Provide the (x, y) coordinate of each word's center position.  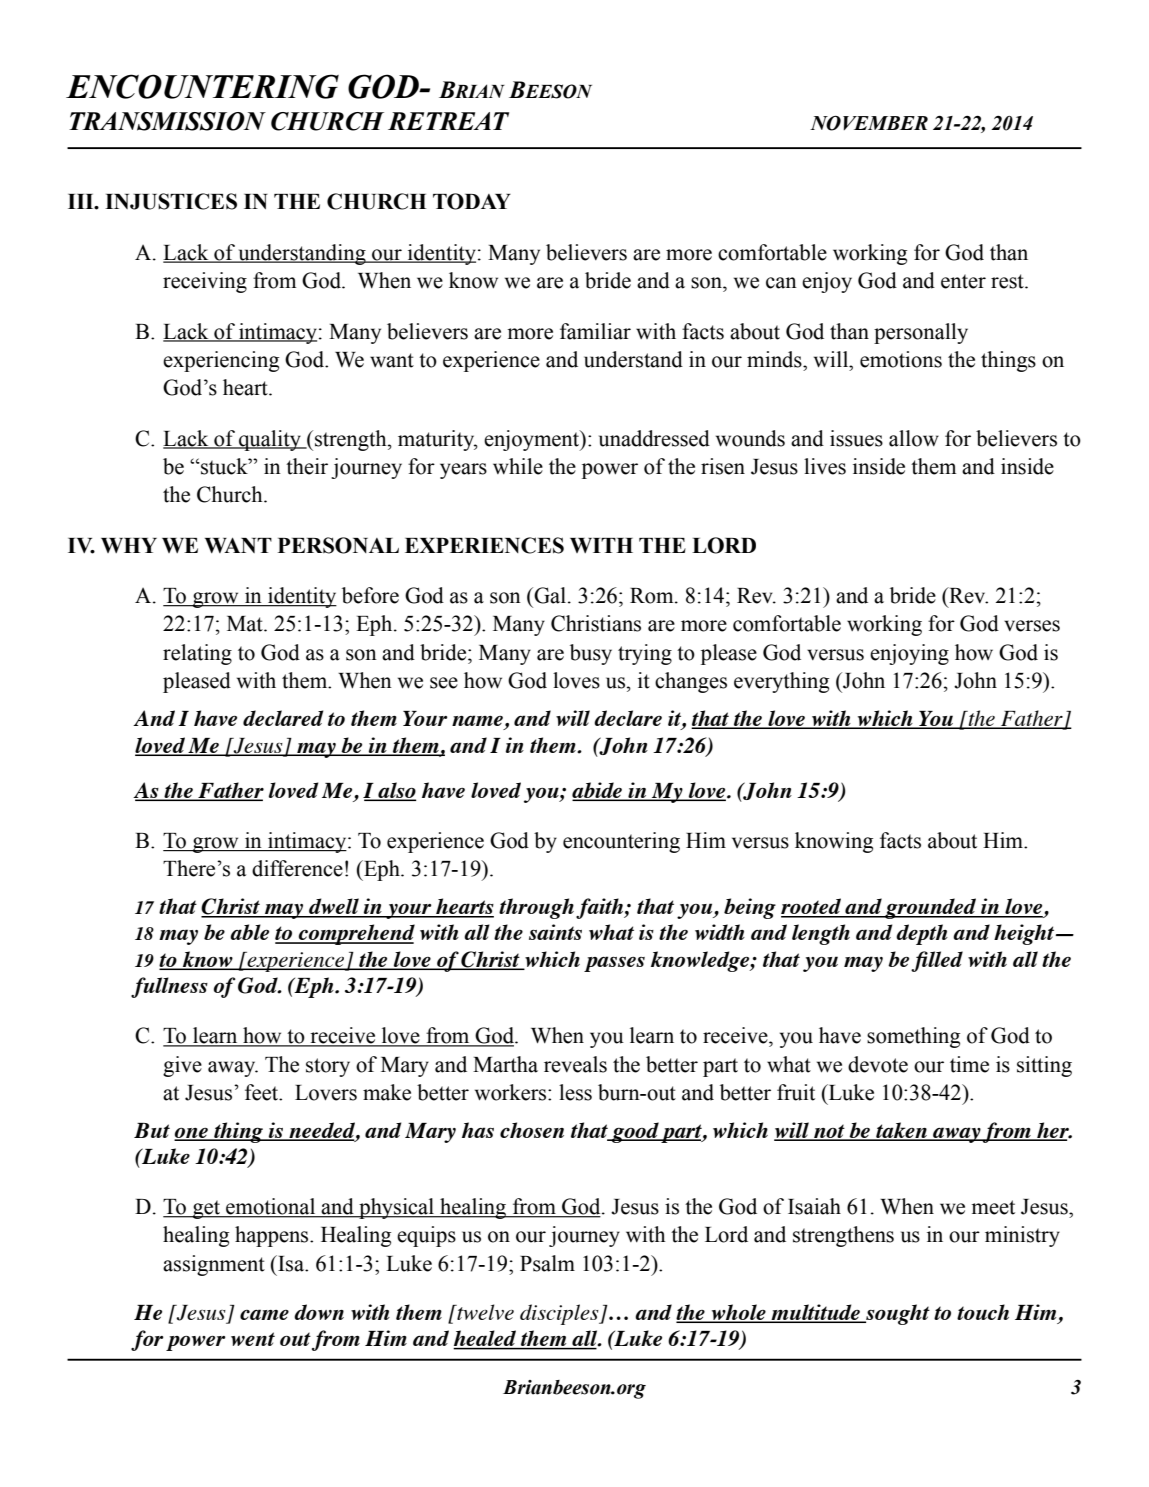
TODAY (472, 201)
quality (270, 440)
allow (914, 438)
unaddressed (654, 438)
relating (197, 654)
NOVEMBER (869, 123)
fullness (169, 987)
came (264, 1314)
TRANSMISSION (167, 121)
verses (1032, 626)
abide (598, 791)
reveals (575, 1064)
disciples (560, 1314)
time (969, 1064)
